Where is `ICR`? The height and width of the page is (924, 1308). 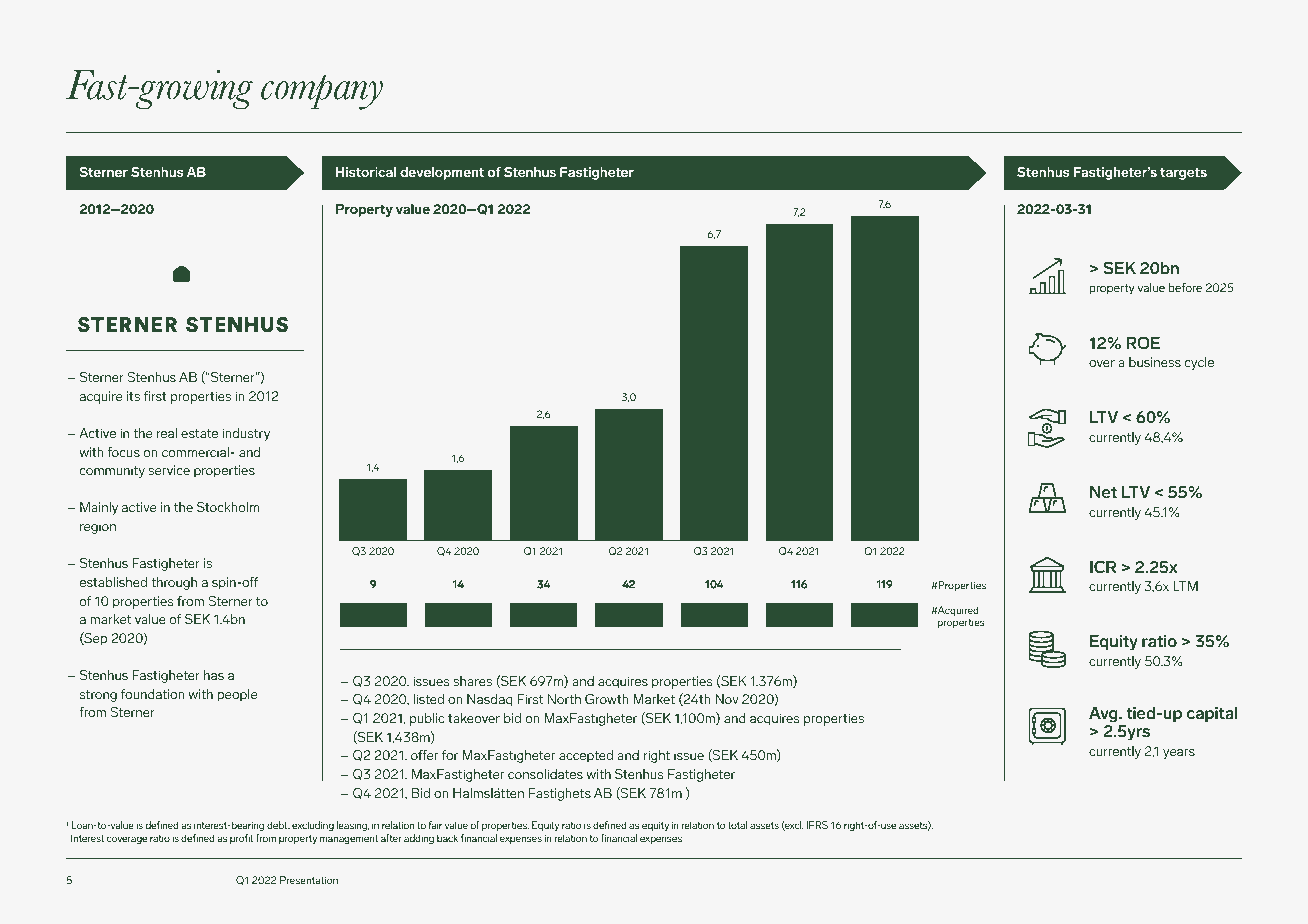
ICR is located at coordinates (1103, 567).
